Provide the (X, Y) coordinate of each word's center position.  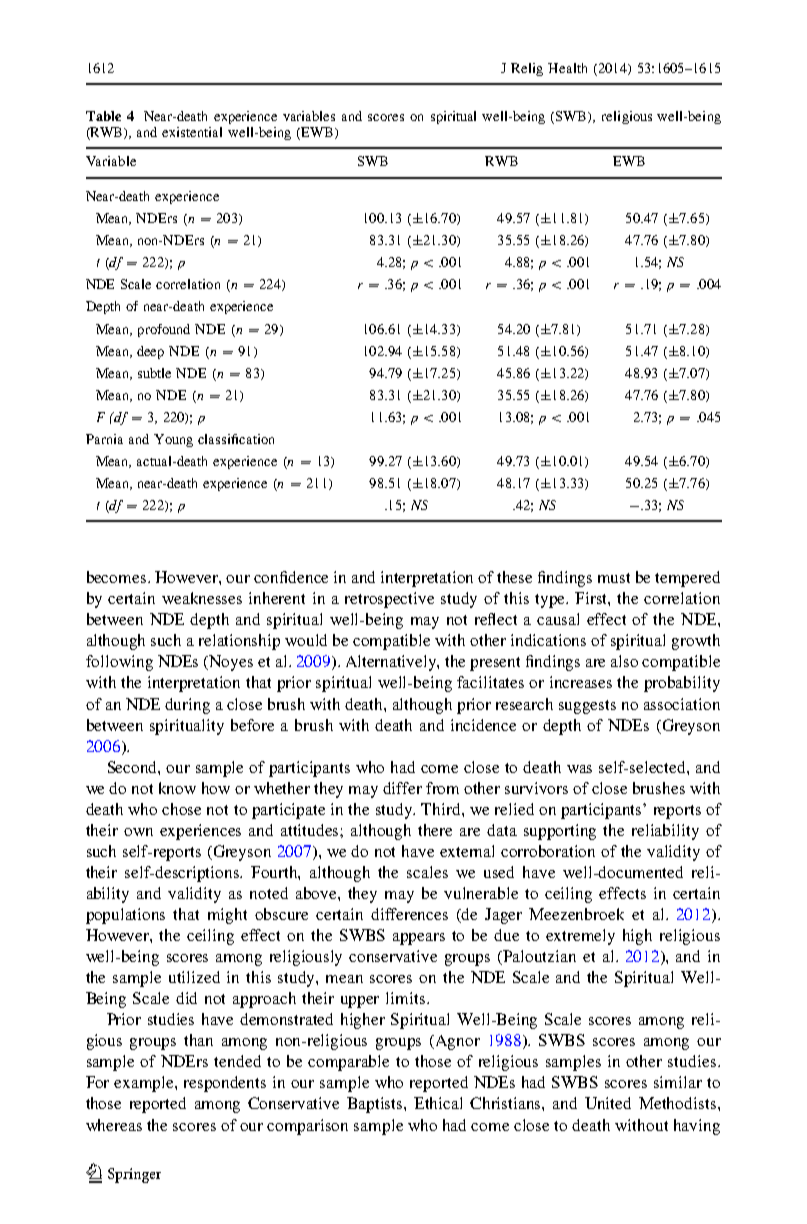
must (614, 578)
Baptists (376, 1105)
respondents (225, 1084)
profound (164, 330)
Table (103, 116)
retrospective (389, 600)
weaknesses (202, 598)
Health (567, 68)
